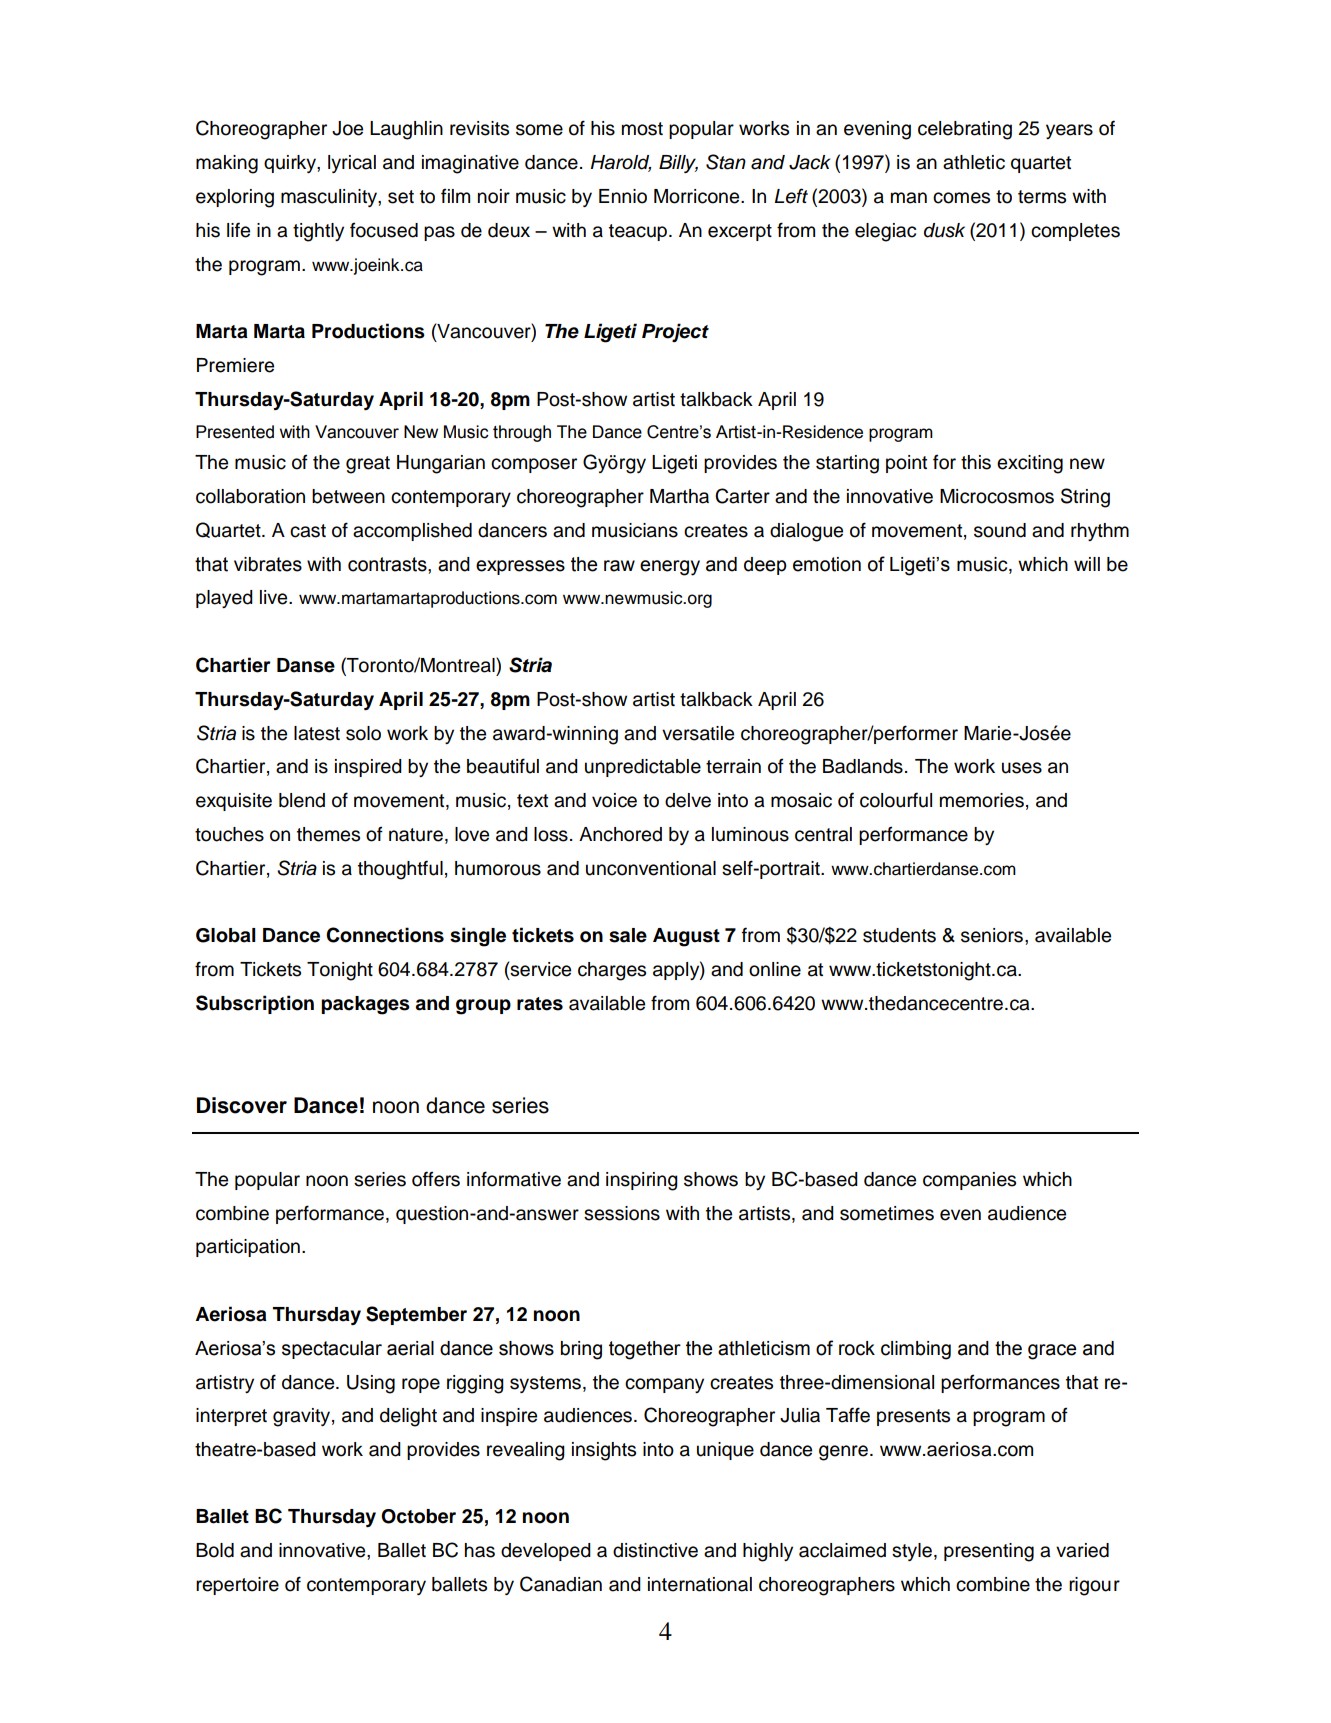 The height and width of the page is (1723, 1331). I want to click on sound, so click(1000, 530).
